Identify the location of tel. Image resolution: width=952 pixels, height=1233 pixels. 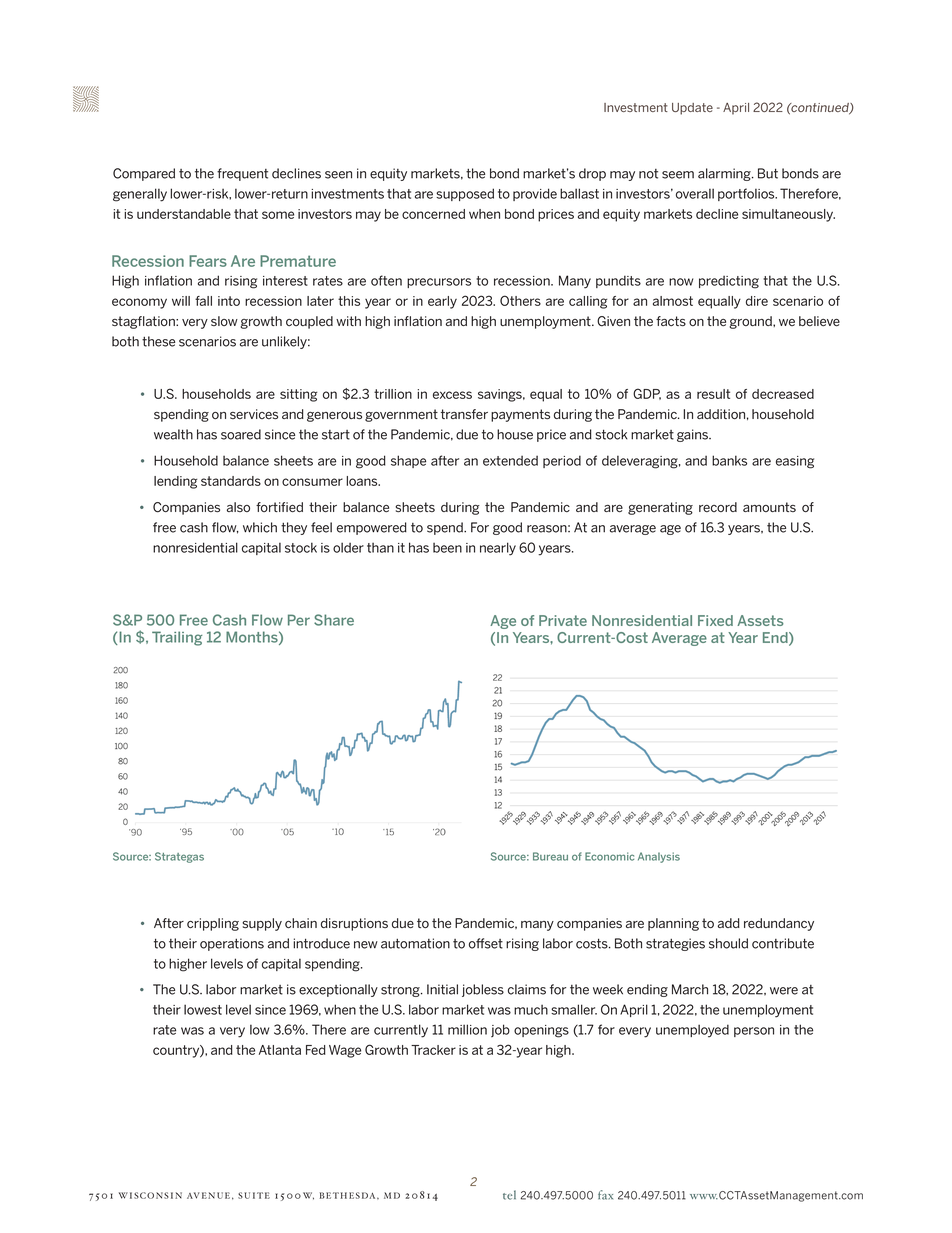
(509, 1195).
